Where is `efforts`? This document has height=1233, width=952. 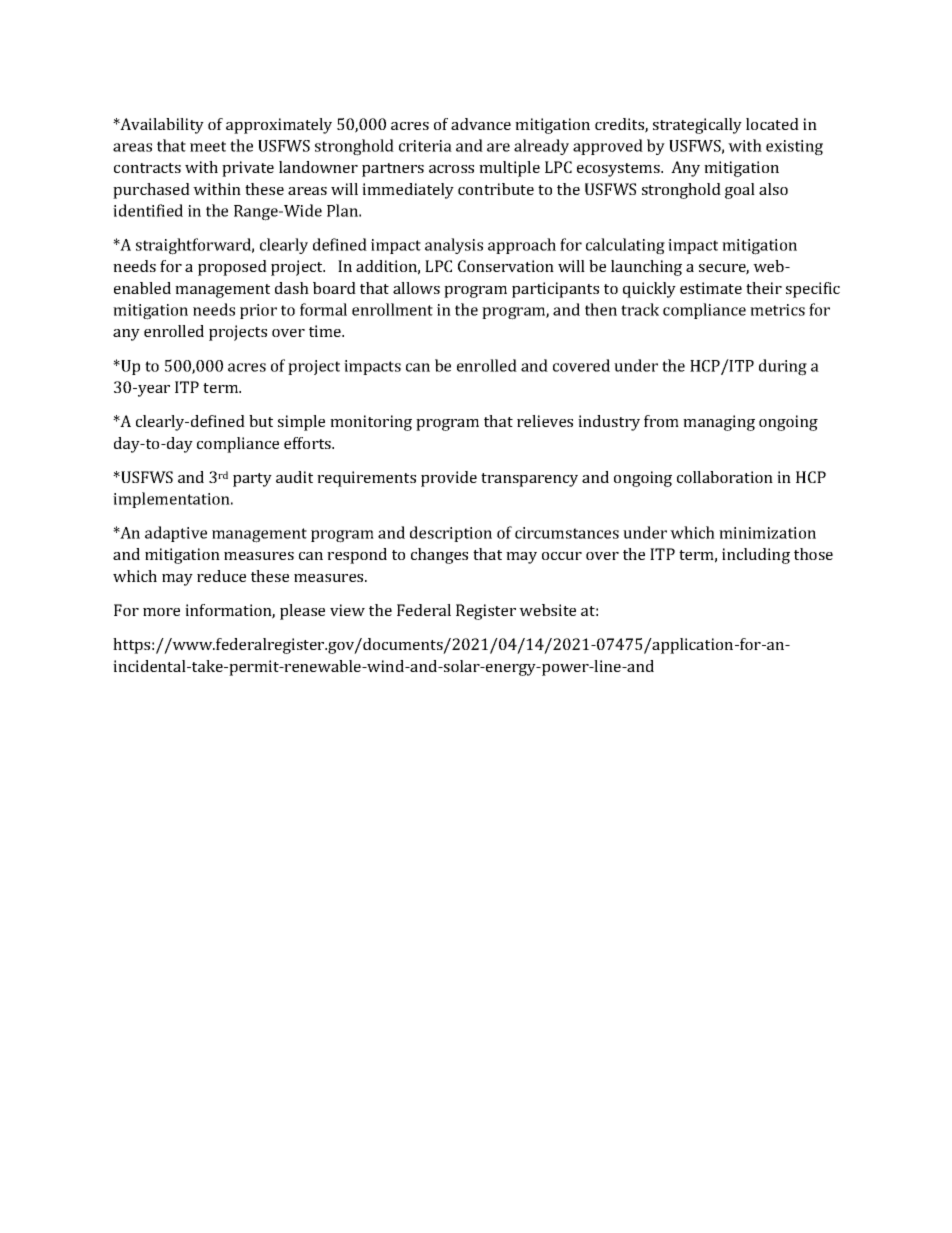
efforts is located at coordinates (308, 443).
